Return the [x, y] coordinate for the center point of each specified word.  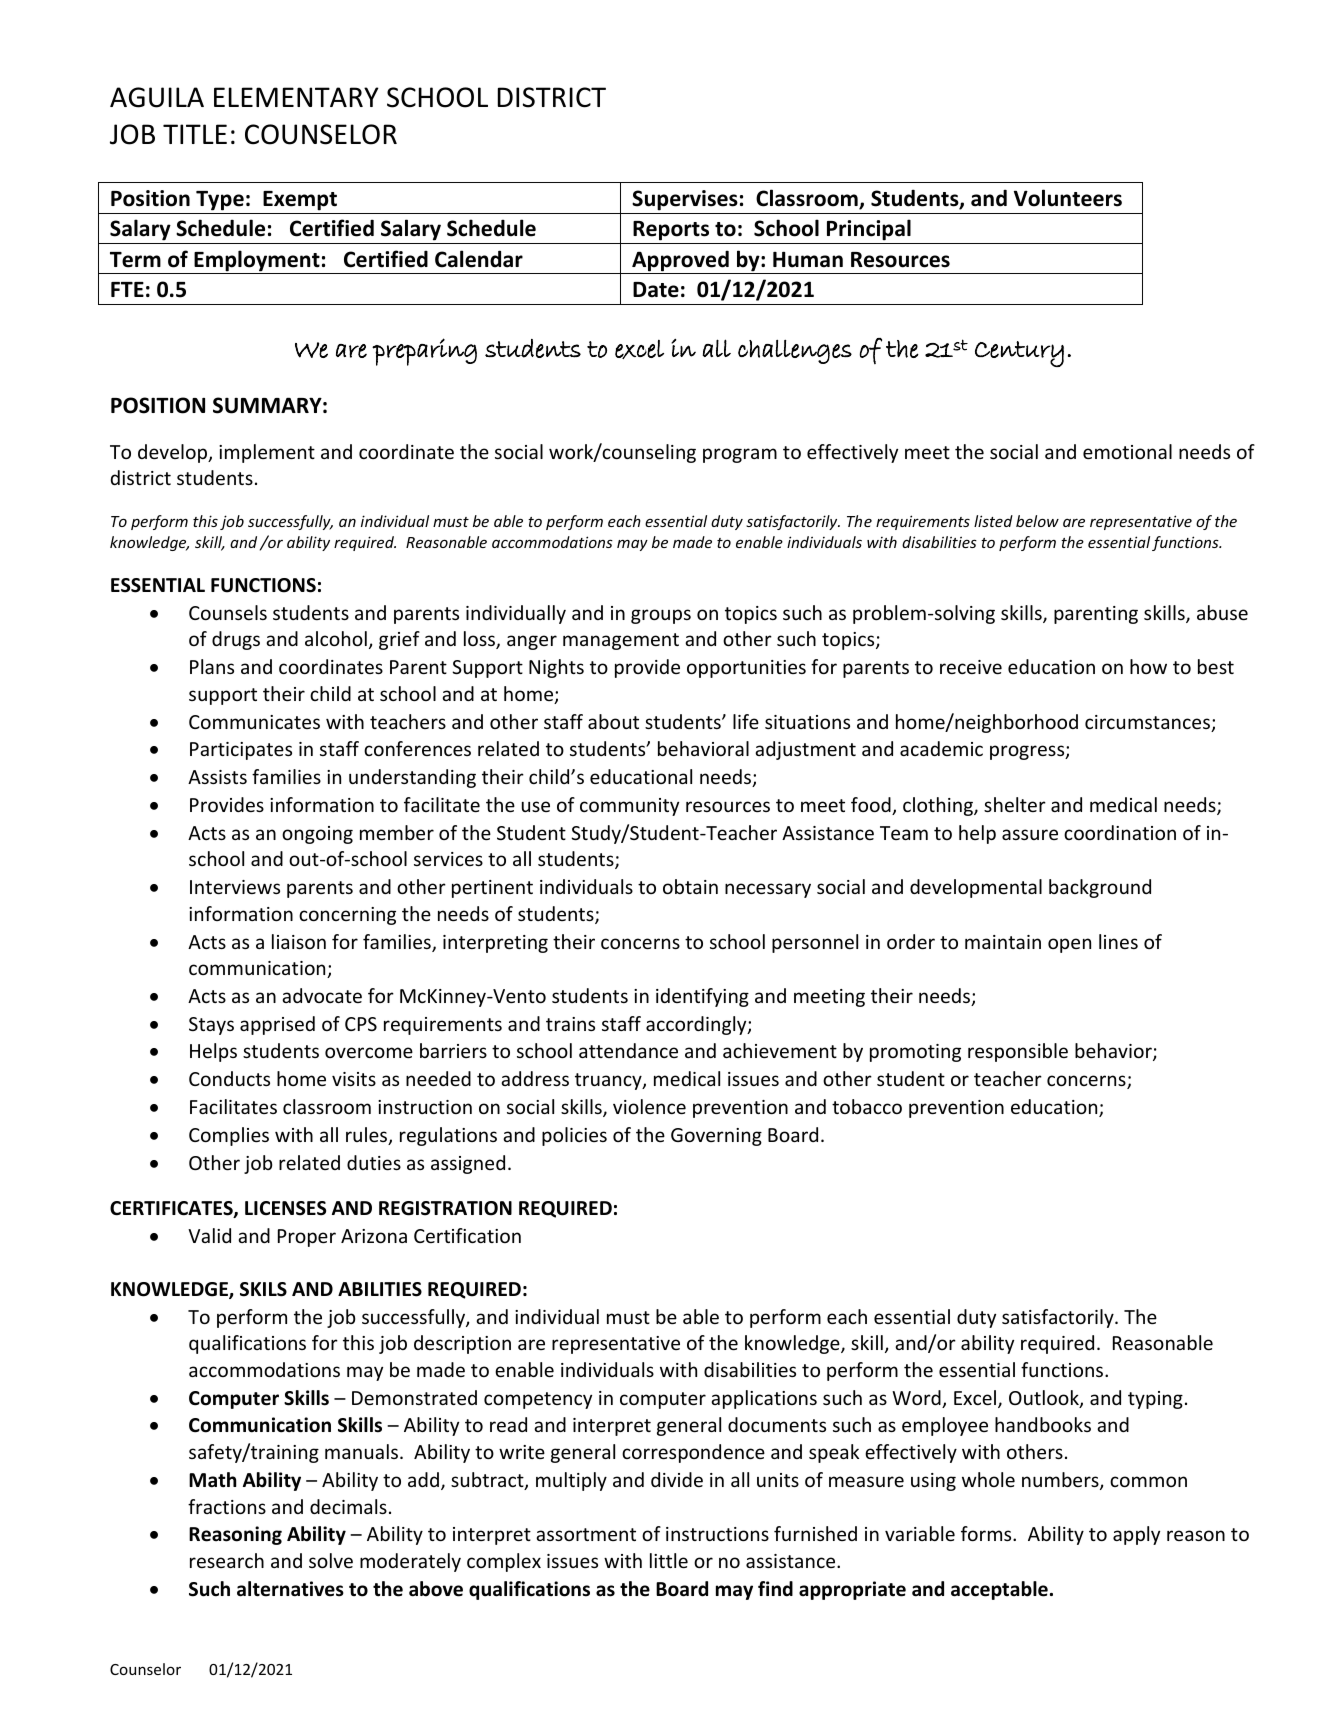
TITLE [195, 134]
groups [661, 616]
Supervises [685, 200]
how [1148, 666]
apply [1136, 1535]
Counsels [228, 612]
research [227, 1560]
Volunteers [1068, 198]
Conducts [229, 1078]
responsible [1018, 1052]
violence [649, 1106]
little [669, 1560]
